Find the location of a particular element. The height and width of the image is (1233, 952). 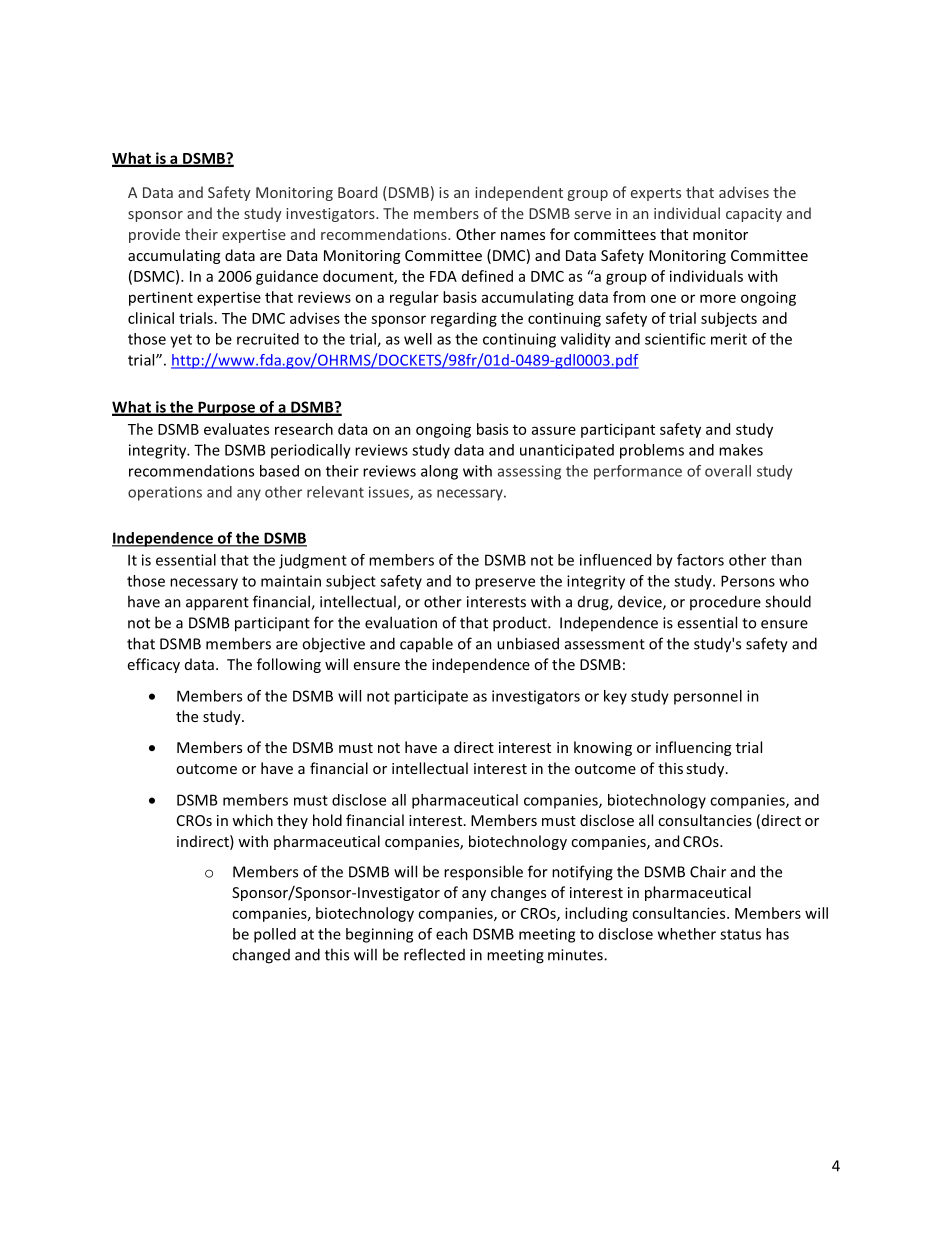

following is located at coordinates (289, 665).
